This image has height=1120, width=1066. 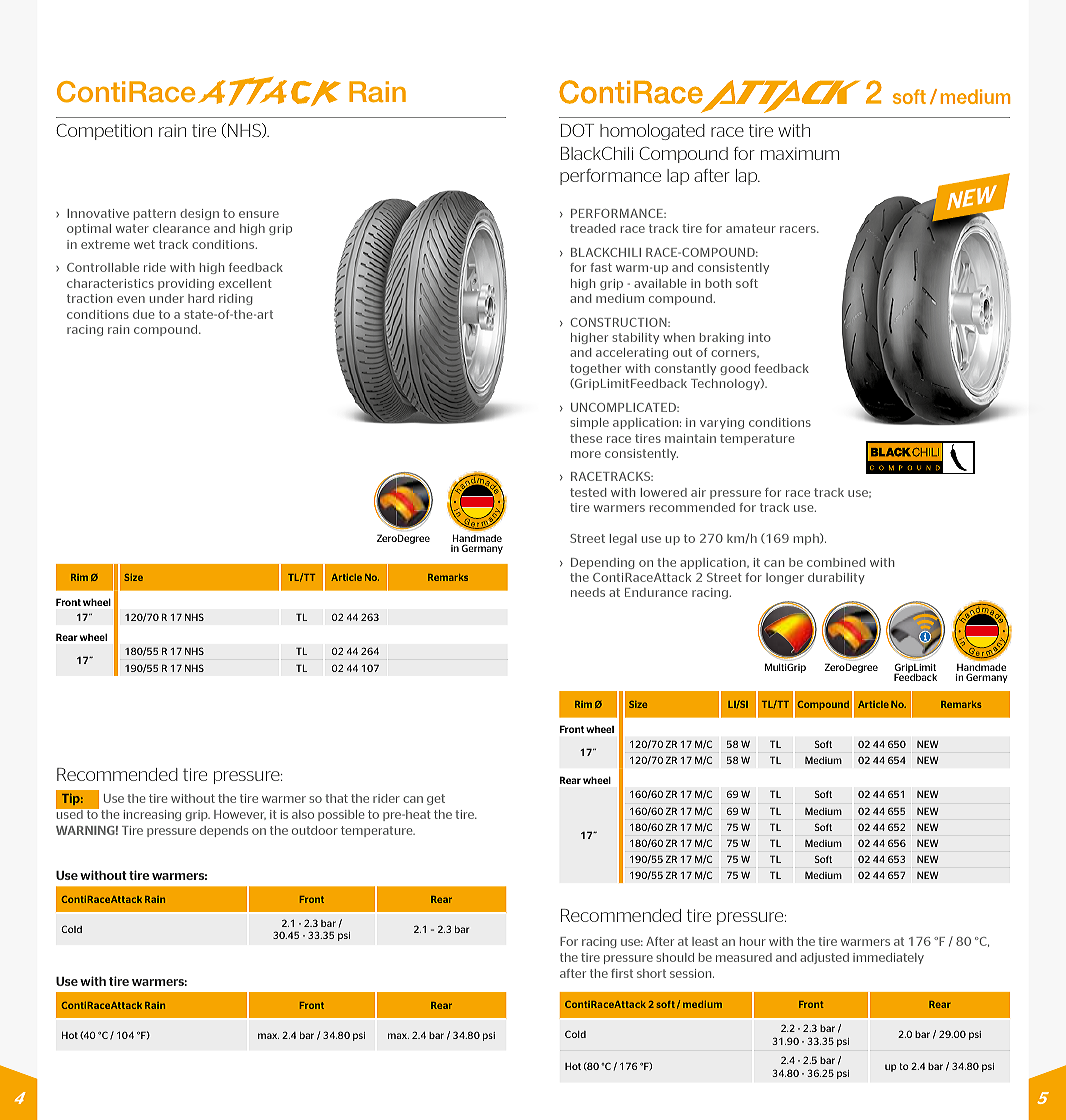 What do you see at coordinates (577, 130) in the image?
I see `DOT` at bounding box center [577, 130].
